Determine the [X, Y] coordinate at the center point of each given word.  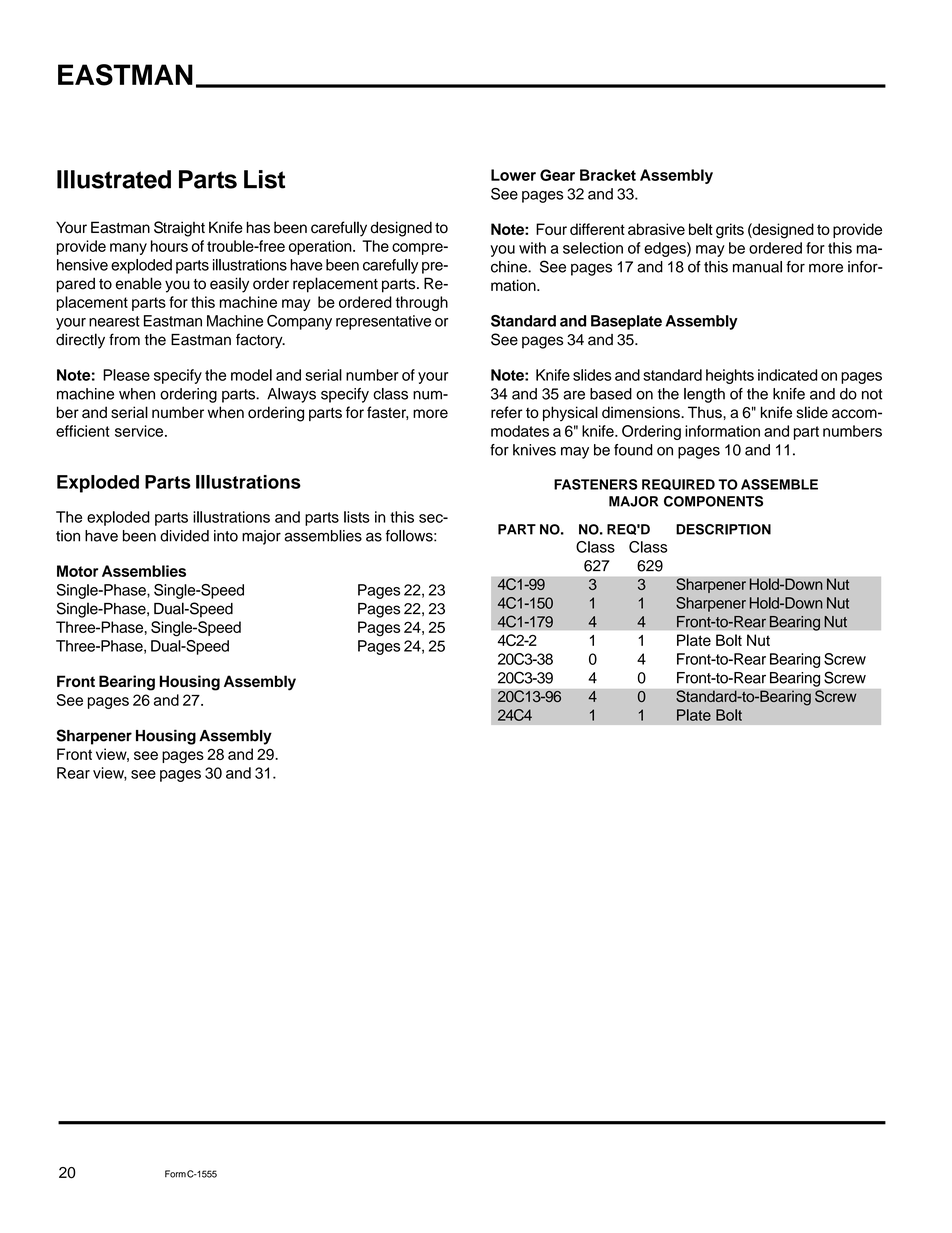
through [422, 303]
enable [139, 283]
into [226, 536]
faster [387, 413]
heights [730, 376]
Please [126, 375]
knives [534, 450]
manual [757, 267]
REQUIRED [678, 484]
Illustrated [114, 179]
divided [184, 536]
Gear [557, 175]
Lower [513, 175]
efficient [83, 431]
